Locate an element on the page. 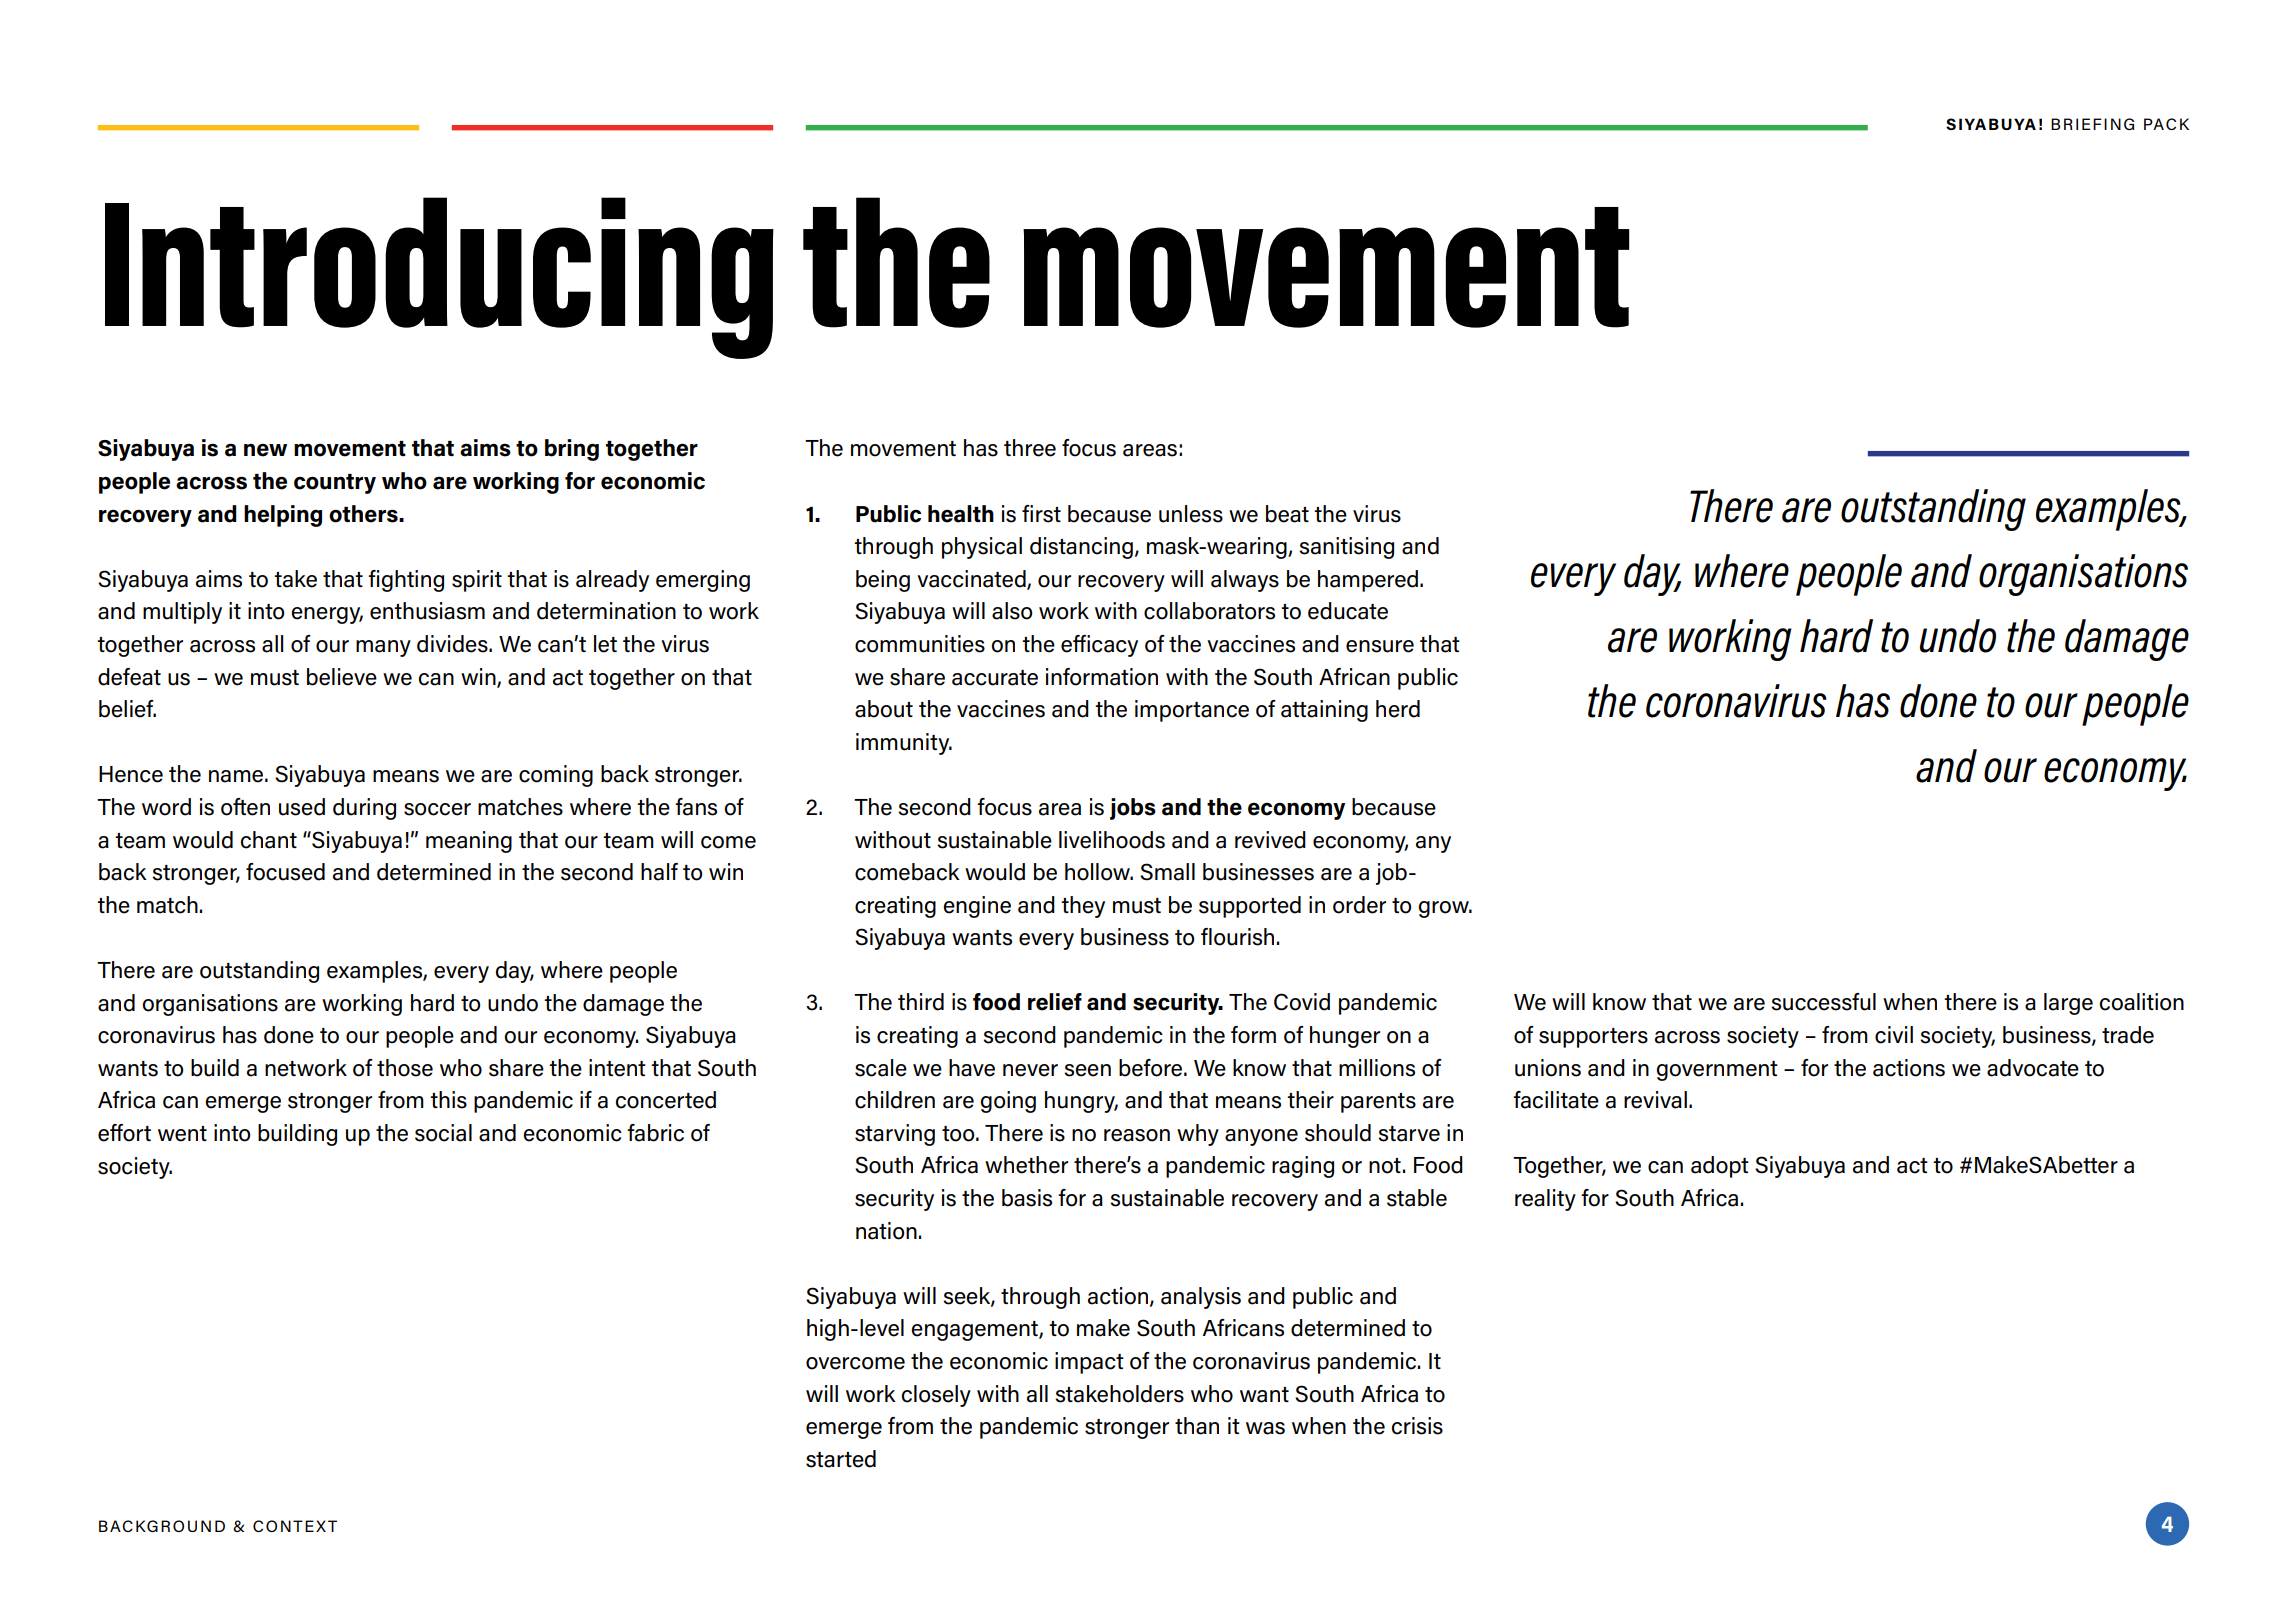 The height and width of the image is (1617, 2287). importance is located at coordinates (1192, 711).
